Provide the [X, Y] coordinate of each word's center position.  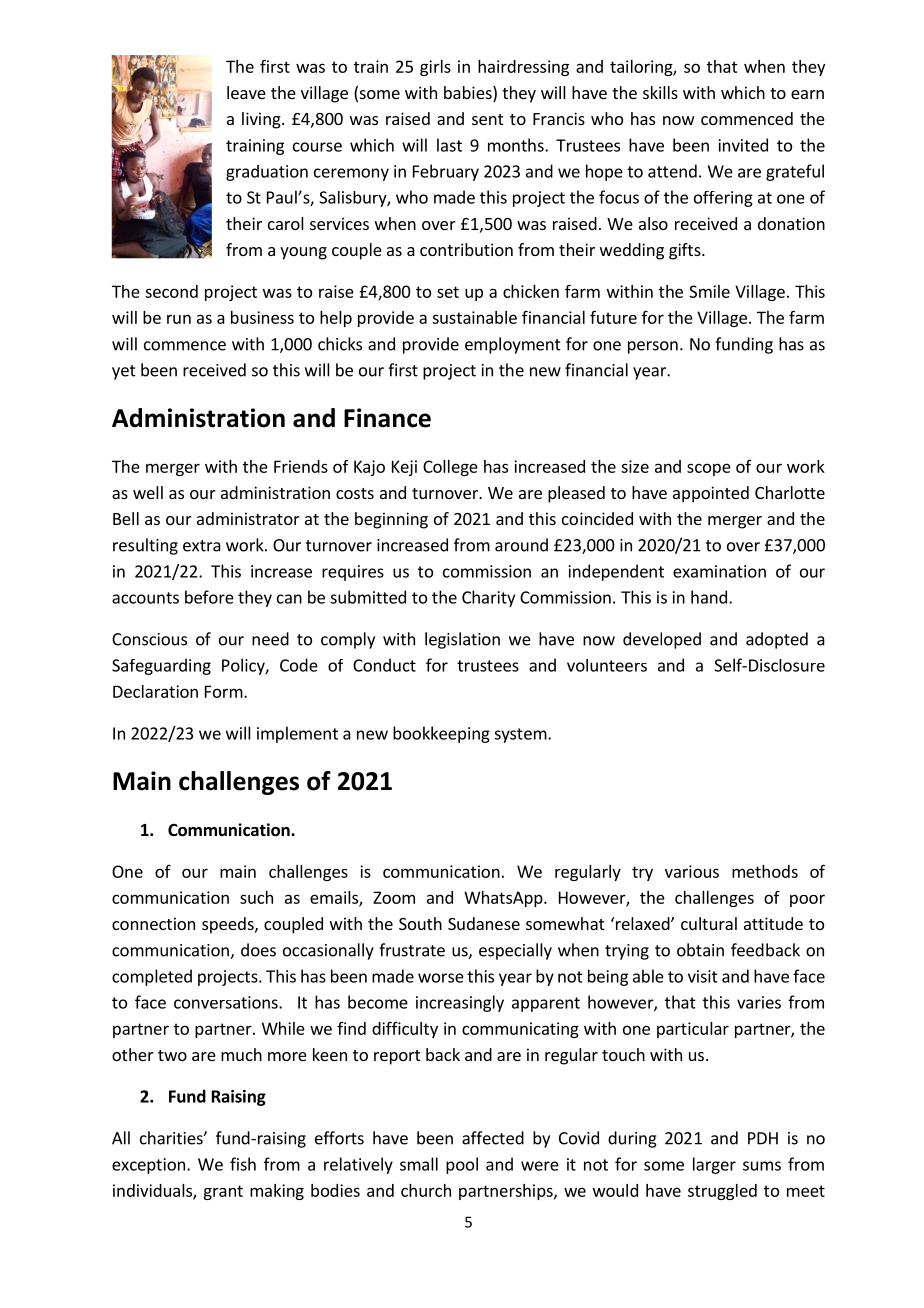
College [450, 468]
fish [243, 1164]
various [692, 871]
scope [709, 469]
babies [469, 94]
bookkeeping [441, 734]
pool [462, 1165]
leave [246, 92]
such [256, 897]
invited [743, 145]
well [148, 492]
